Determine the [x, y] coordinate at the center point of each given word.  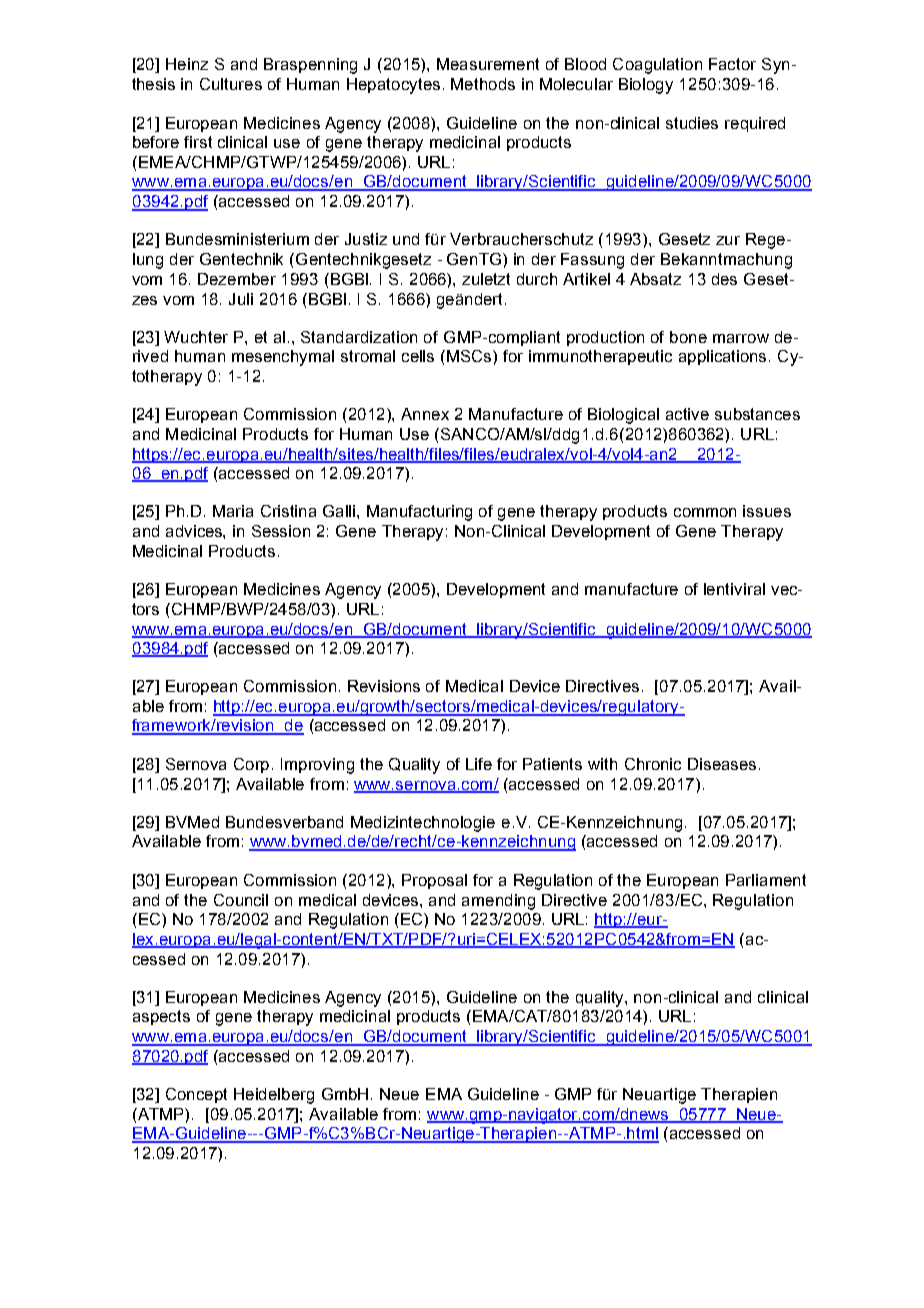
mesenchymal [283, 358]
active [687, 414]
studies [692, 123]
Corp [251, 765]
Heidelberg [274, 1096]
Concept [196, 1095]
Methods [483, 84]
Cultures [231, 84]
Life [479, 764]
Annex [425, 414]
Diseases [722, 764]
